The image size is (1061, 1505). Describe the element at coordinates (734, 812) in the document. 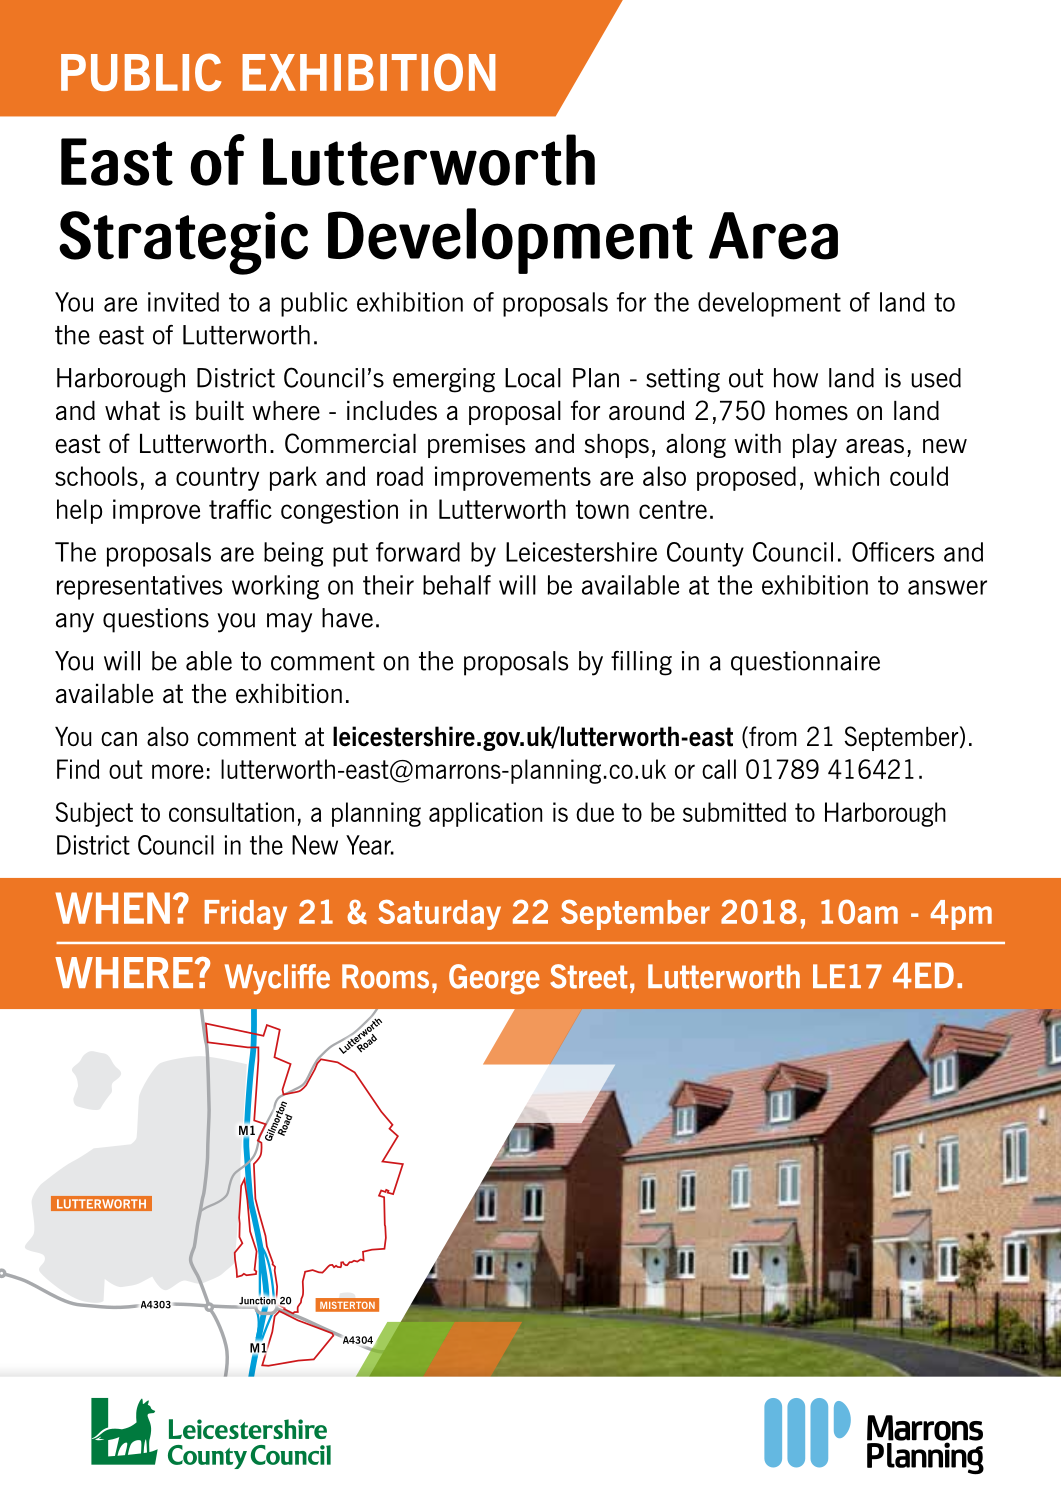

I see `submitted` at that location.
